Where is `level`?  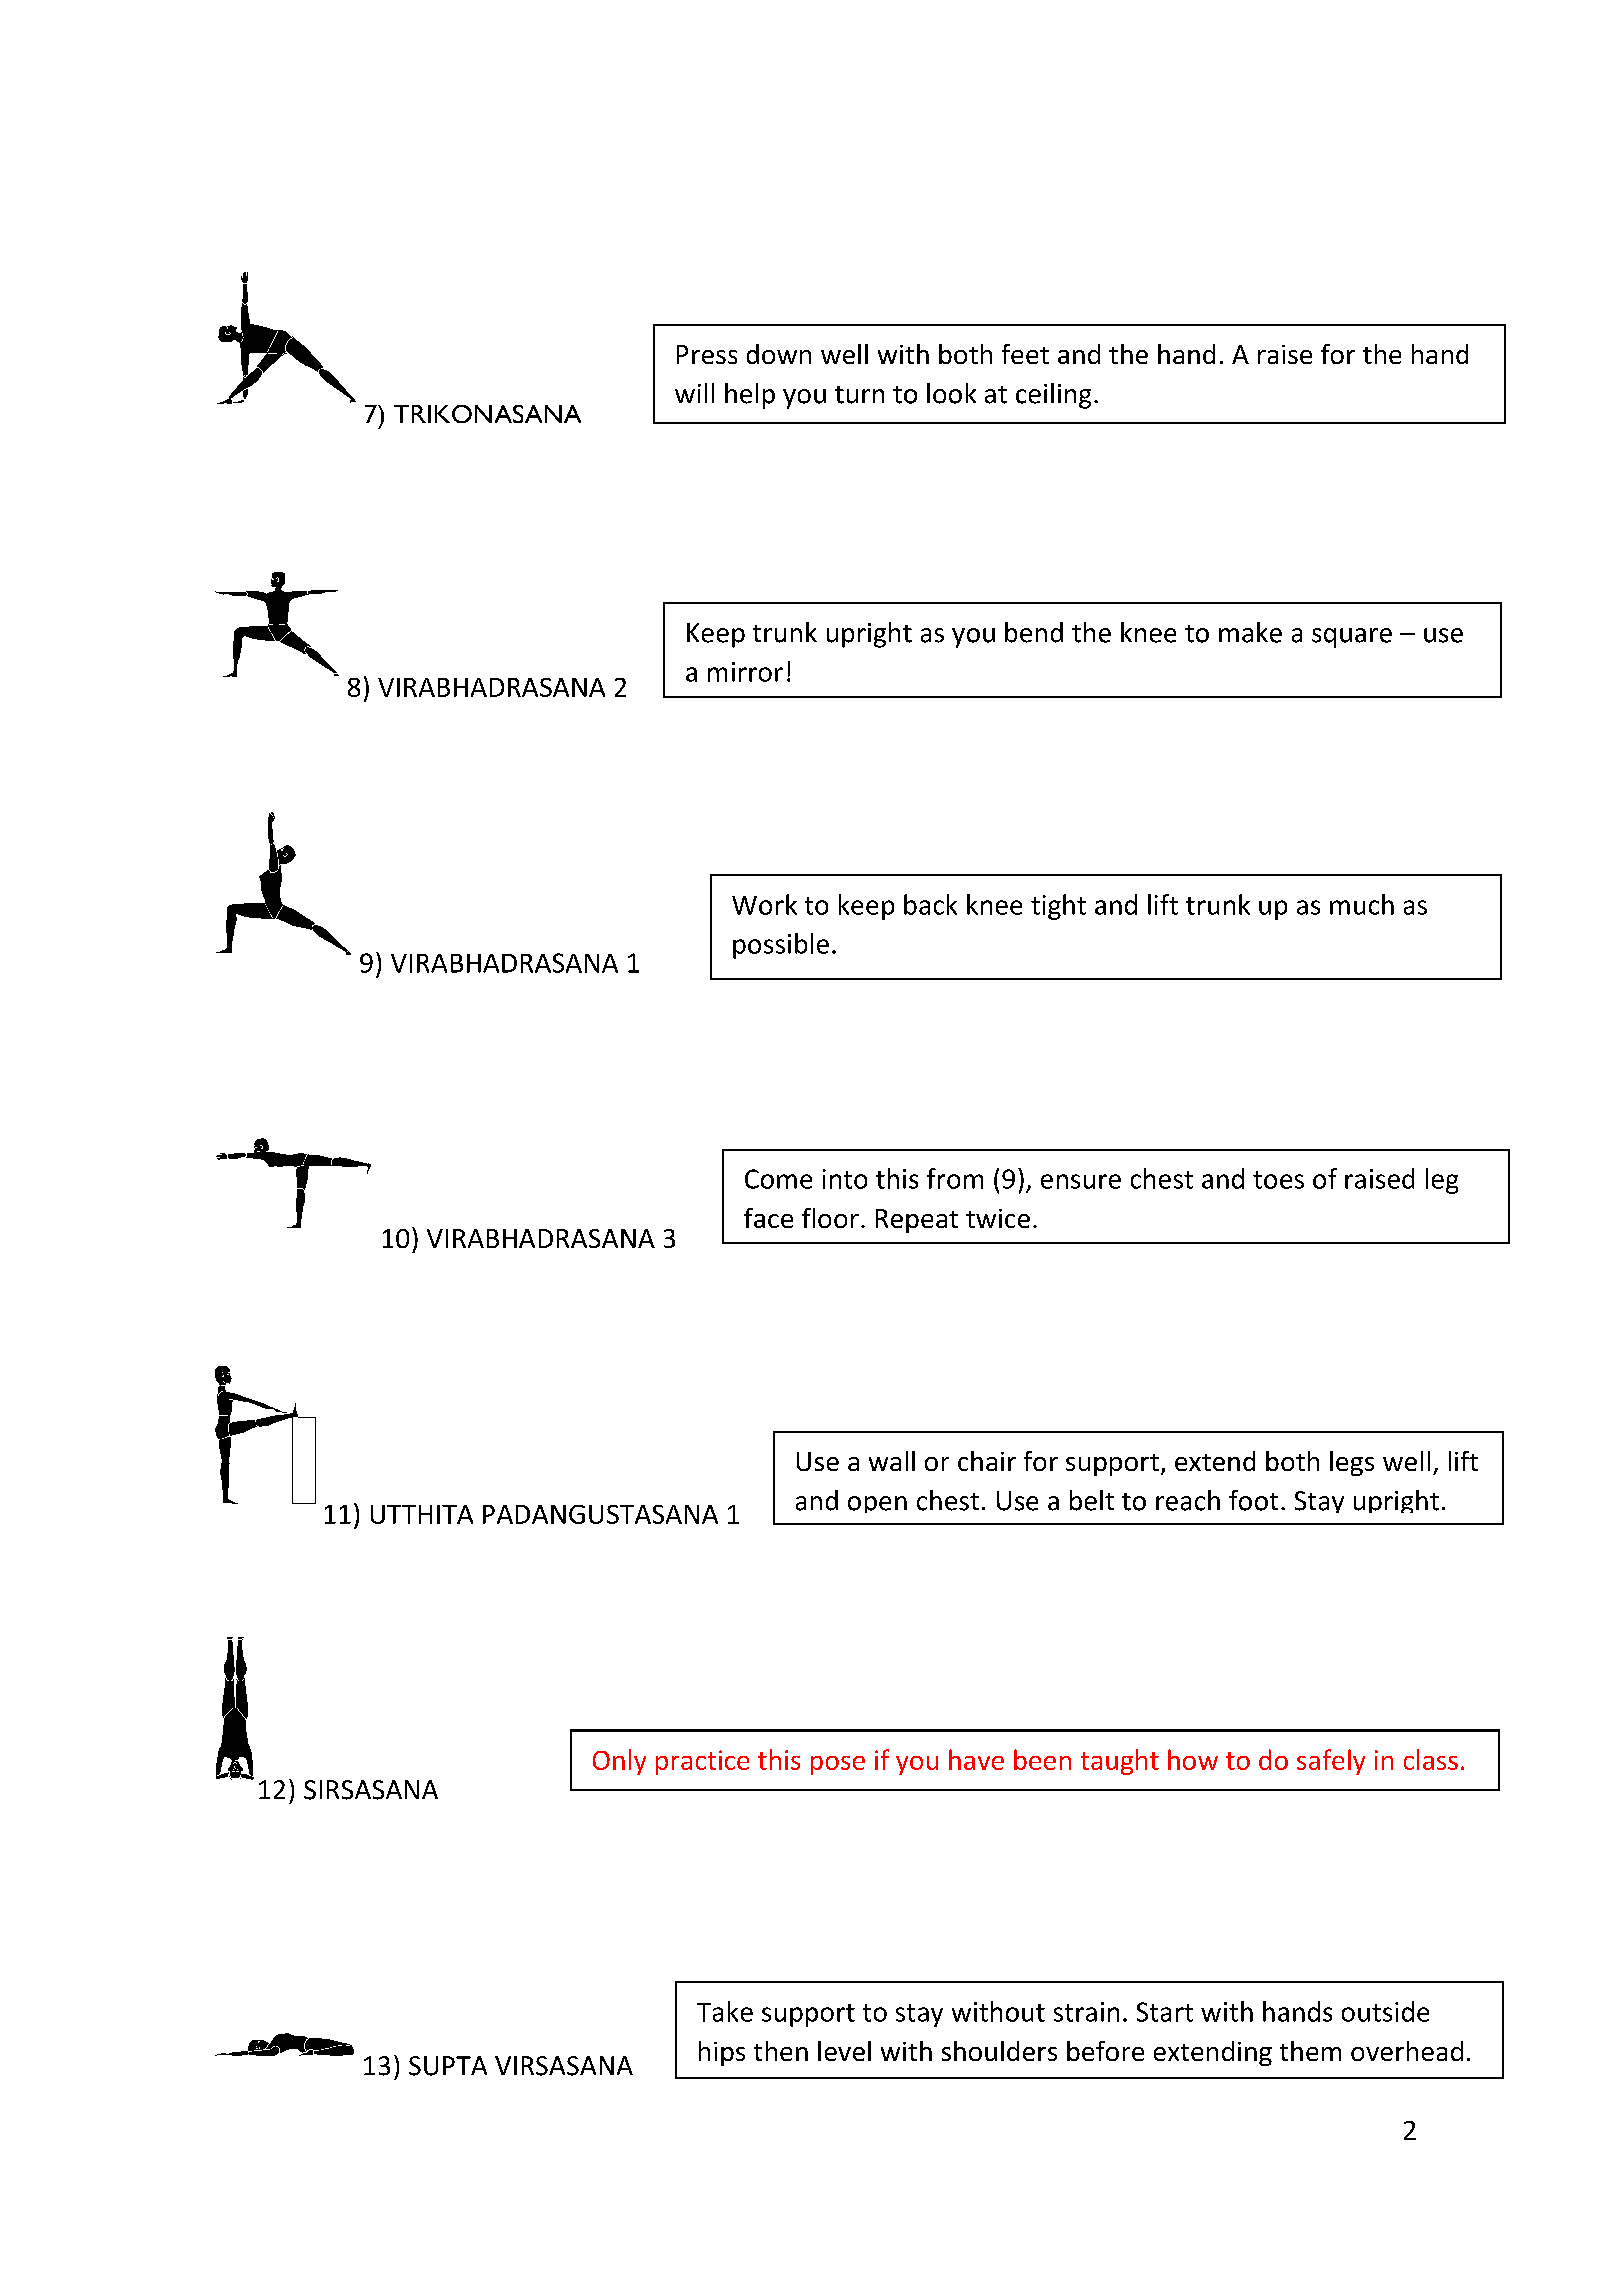 level is located at coordinates (844, 2051).
